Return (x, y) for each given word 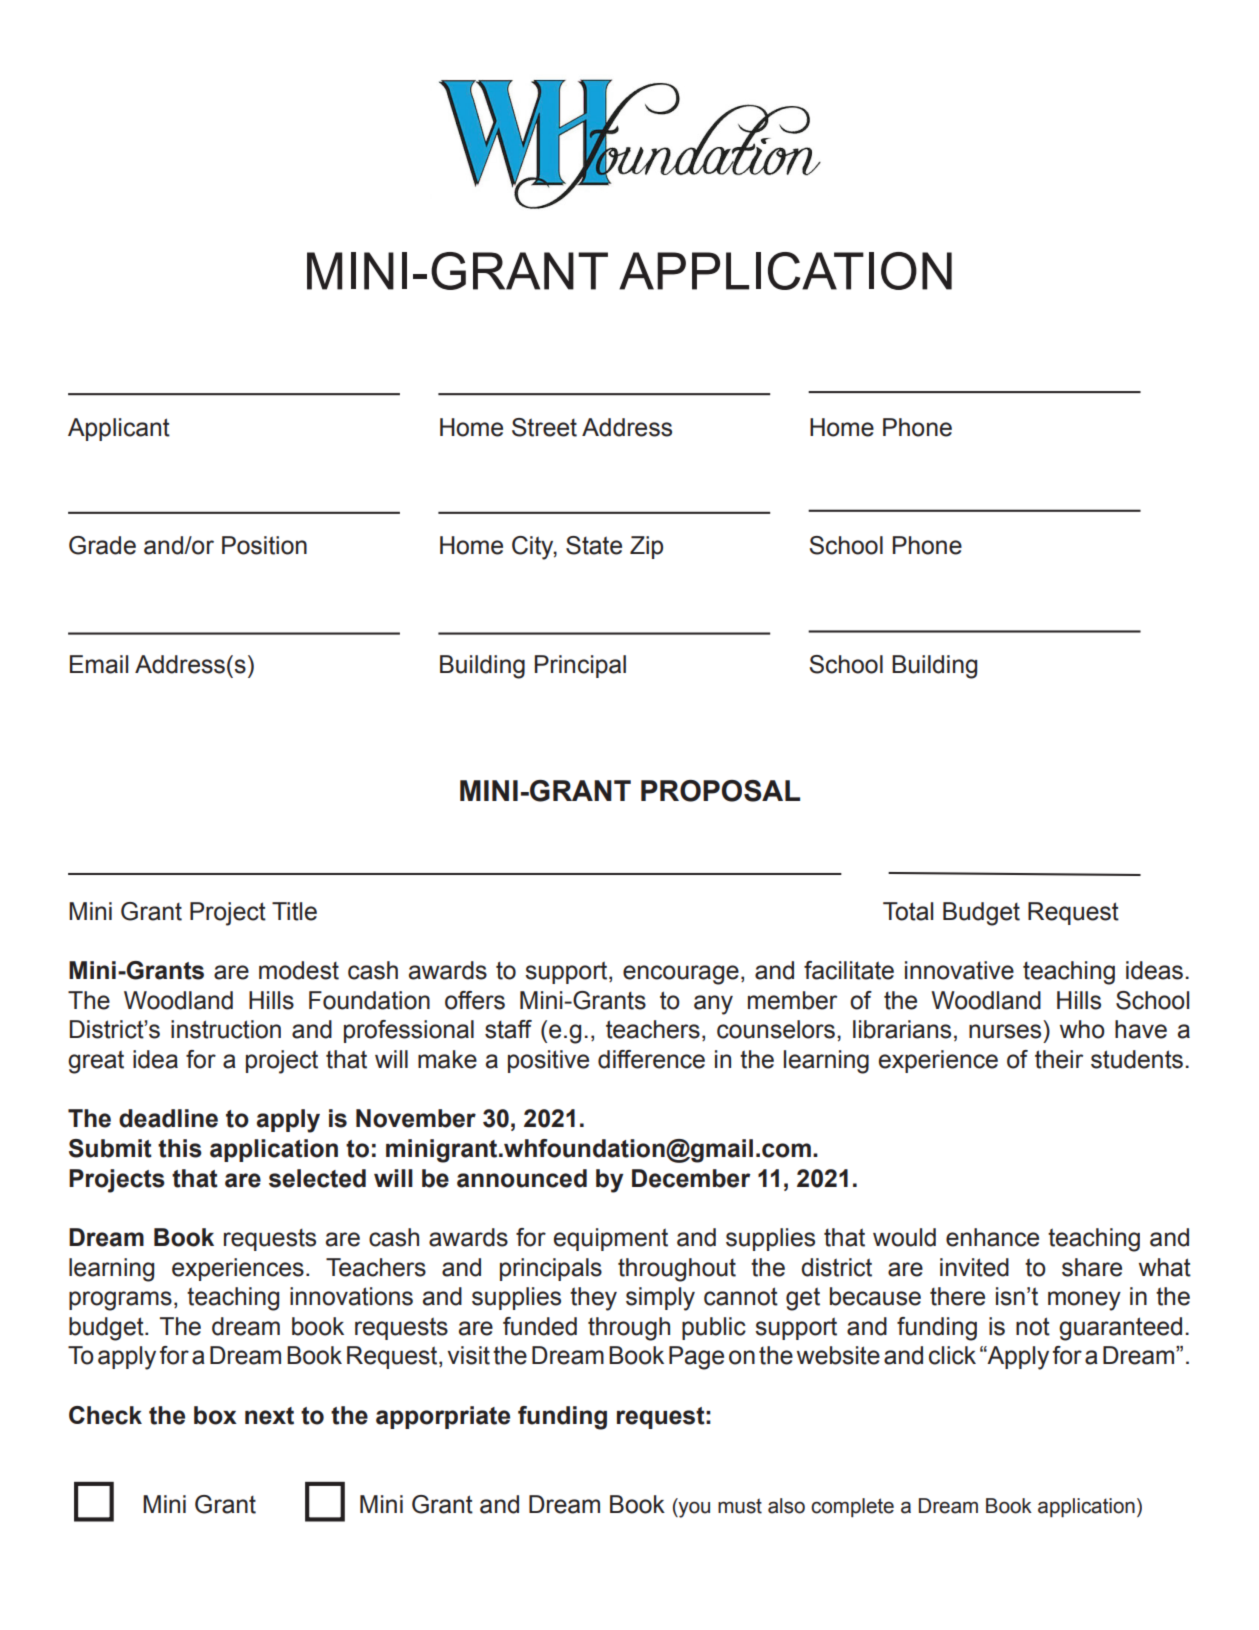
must (740, 1506)
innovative (959, 970)
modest (299, 970)
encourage (681, 975)
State (594, 545)
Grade (102, 545)
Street (544, 427)
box (215, 1415)
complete (852, 1507)
